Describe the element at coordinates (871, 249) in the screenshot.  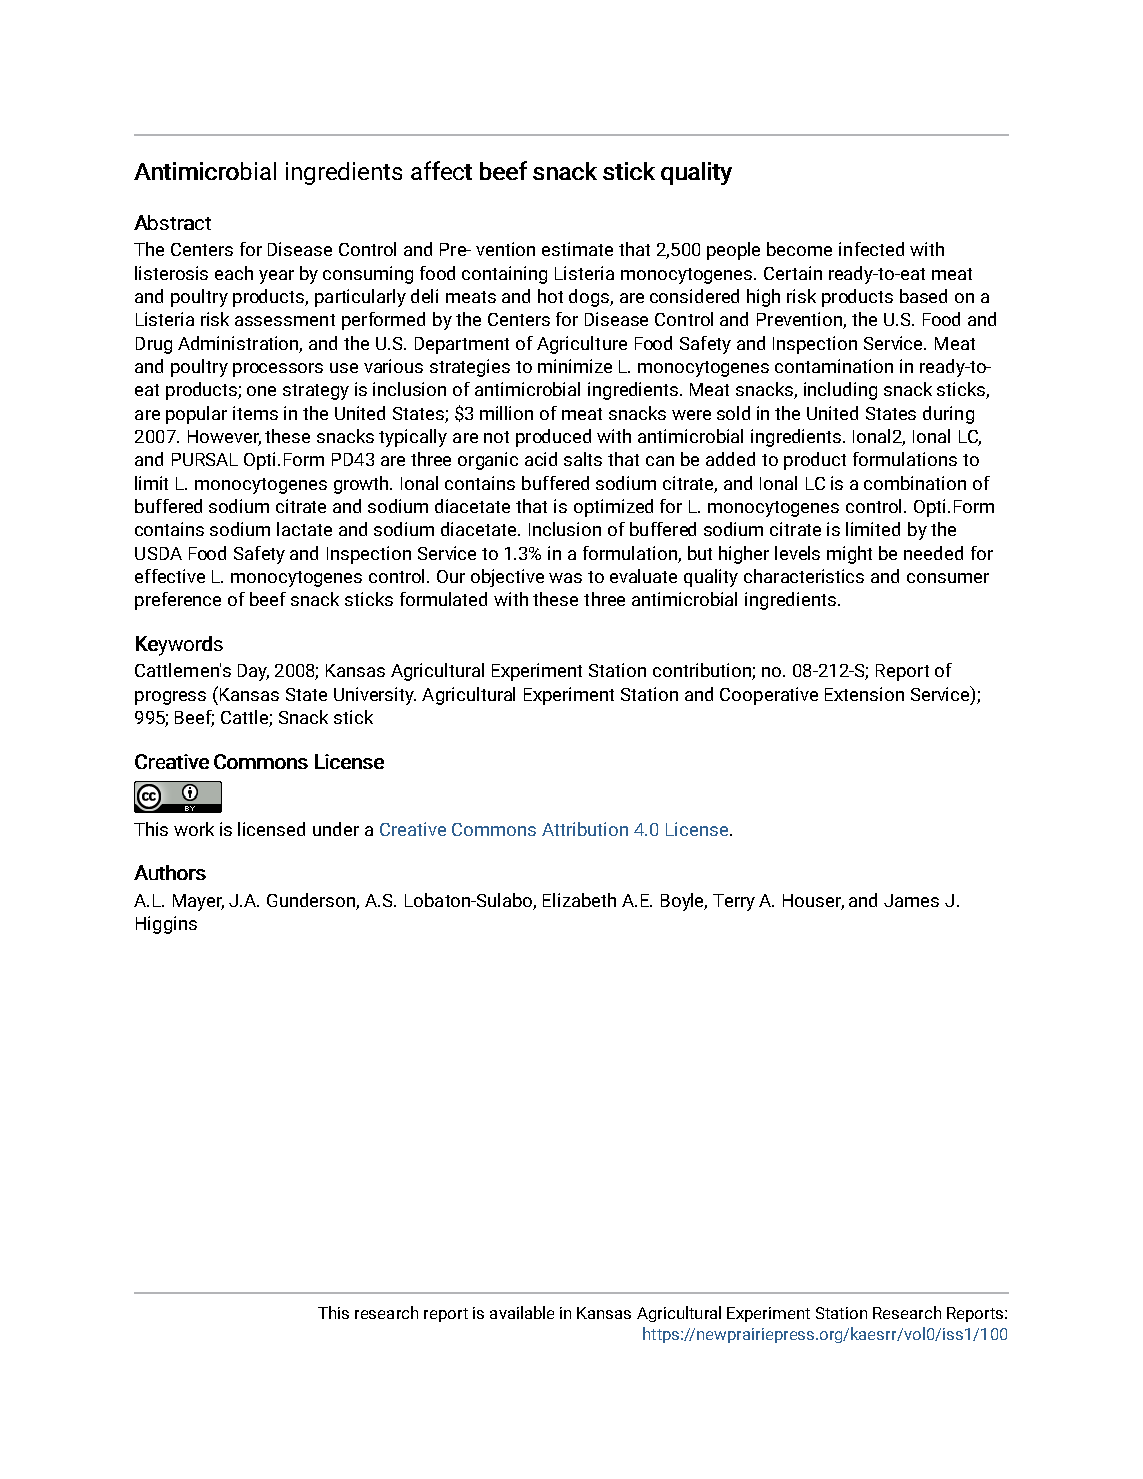
I see `infected` at that location.
